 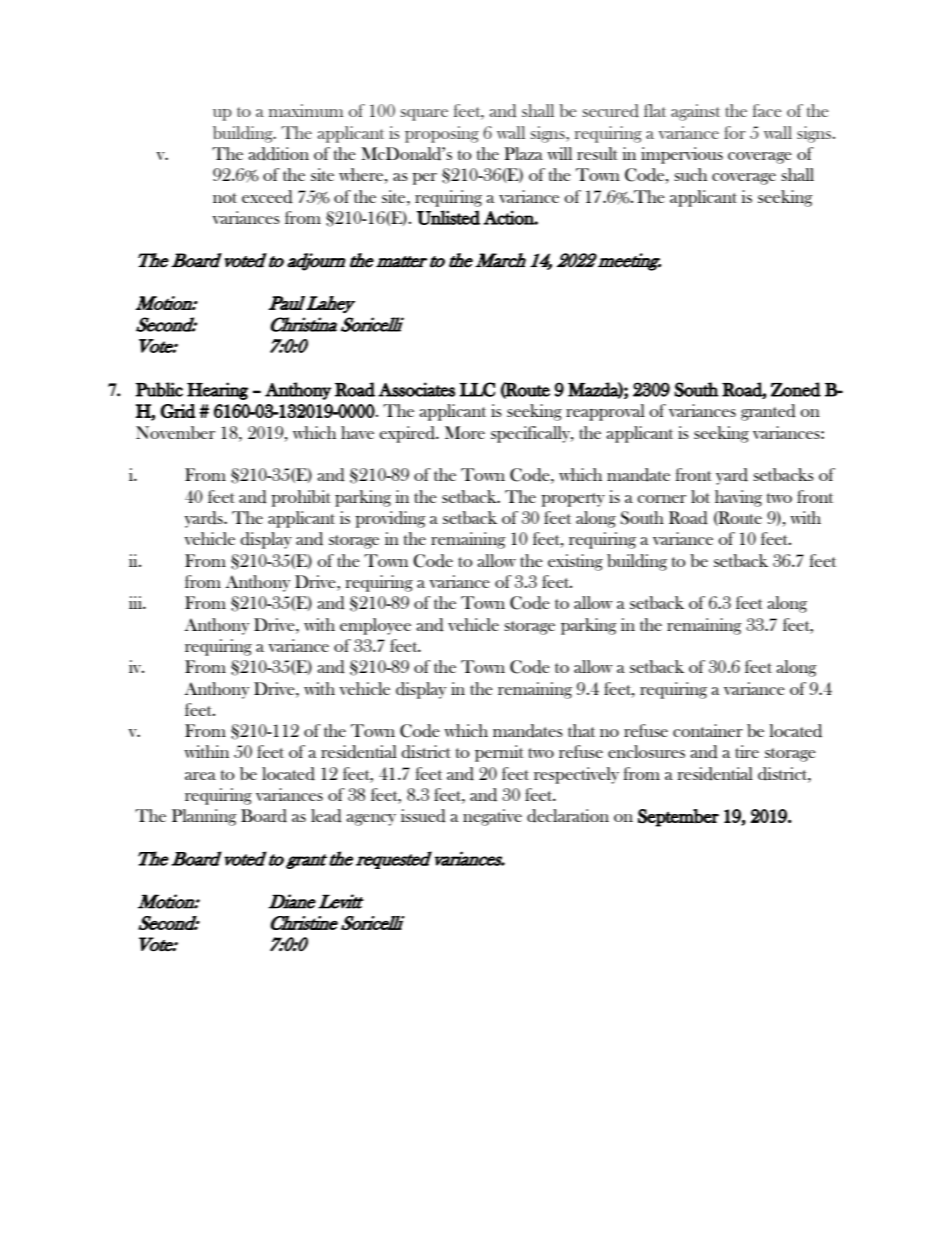 What do you see at coordinates (735, 132) in the screenshot?
I see `for` at bounding box center [735, 132].
